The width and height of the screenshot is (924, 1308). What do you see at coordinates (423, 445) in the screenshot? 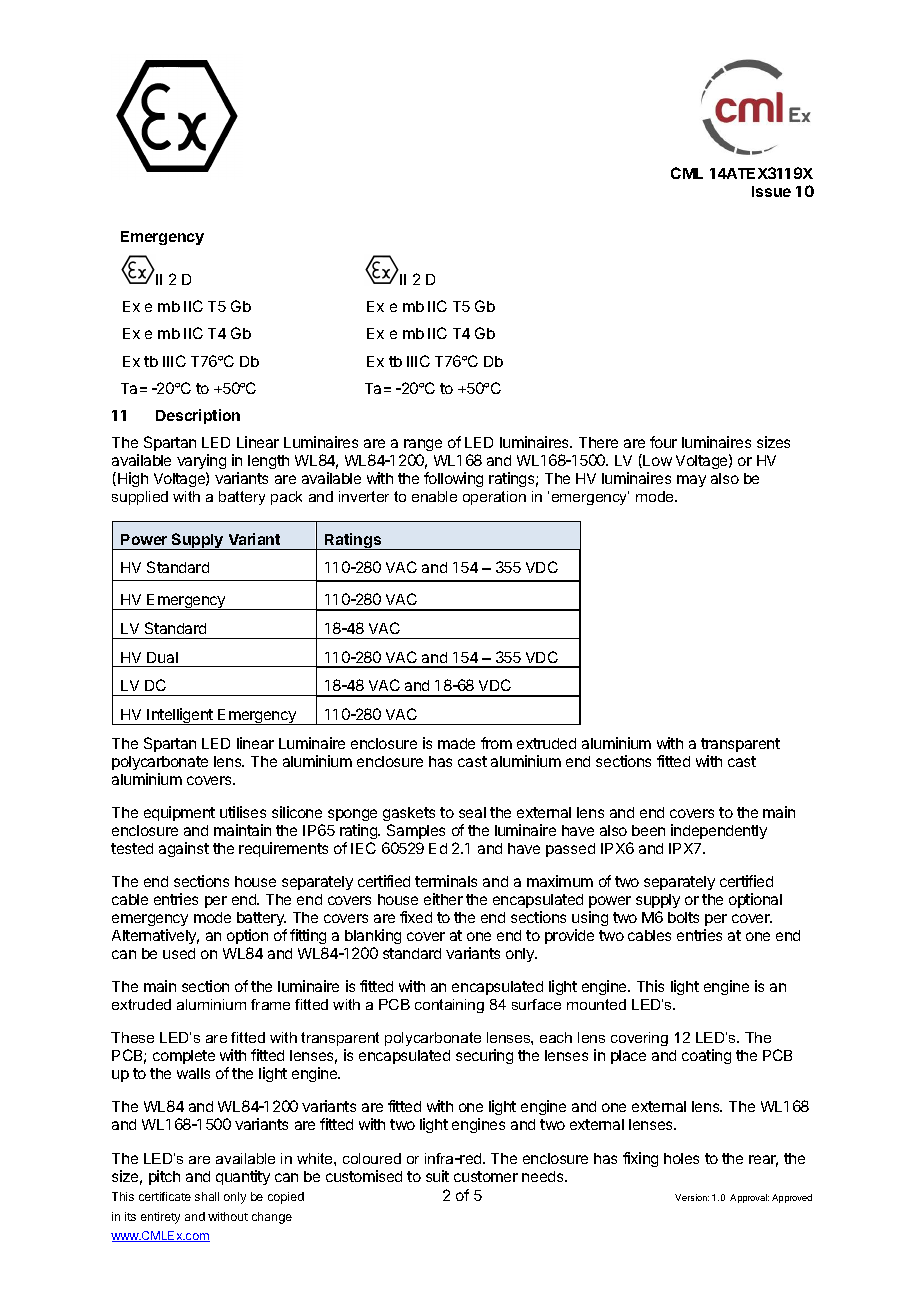
I see `range` at bounding box center [423, 445].
